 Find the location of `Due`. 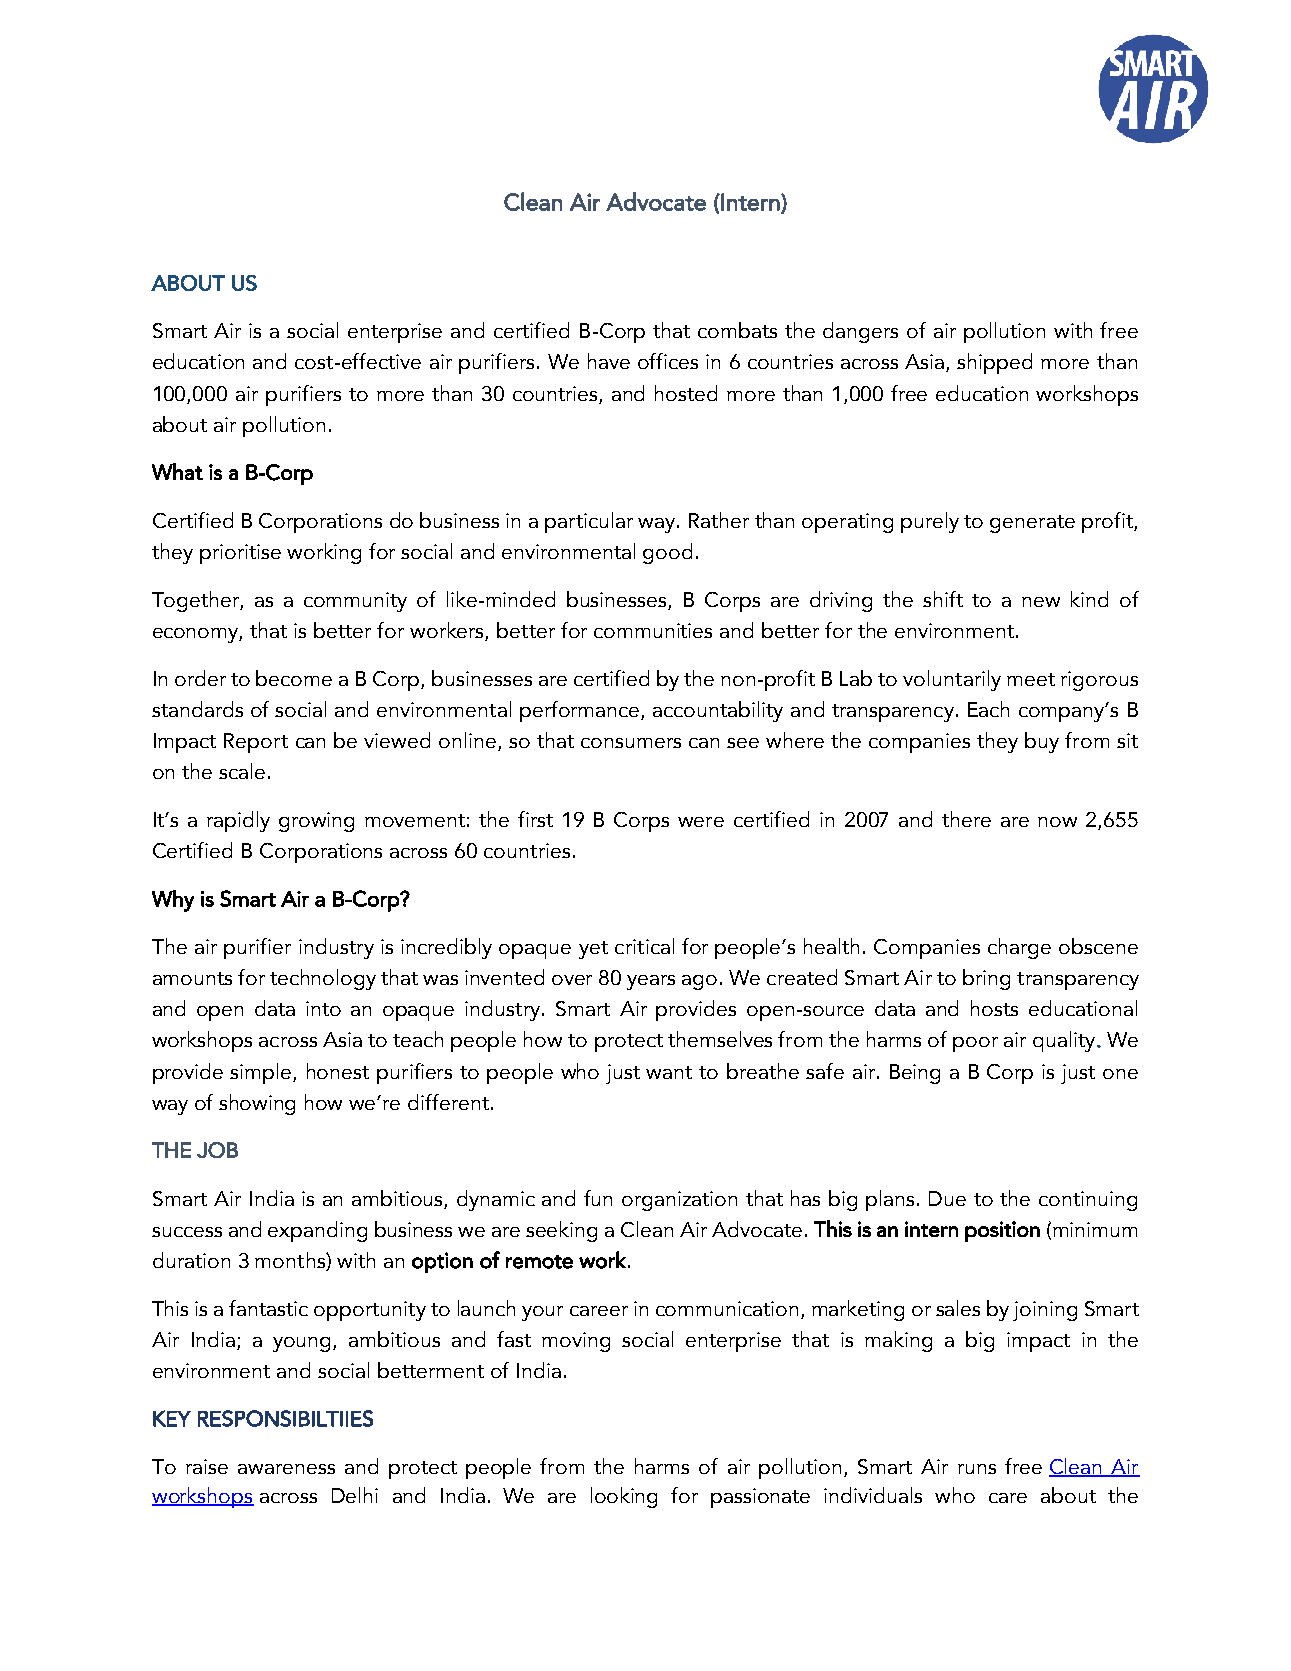

Due is located at coordinates (947, 1198).
